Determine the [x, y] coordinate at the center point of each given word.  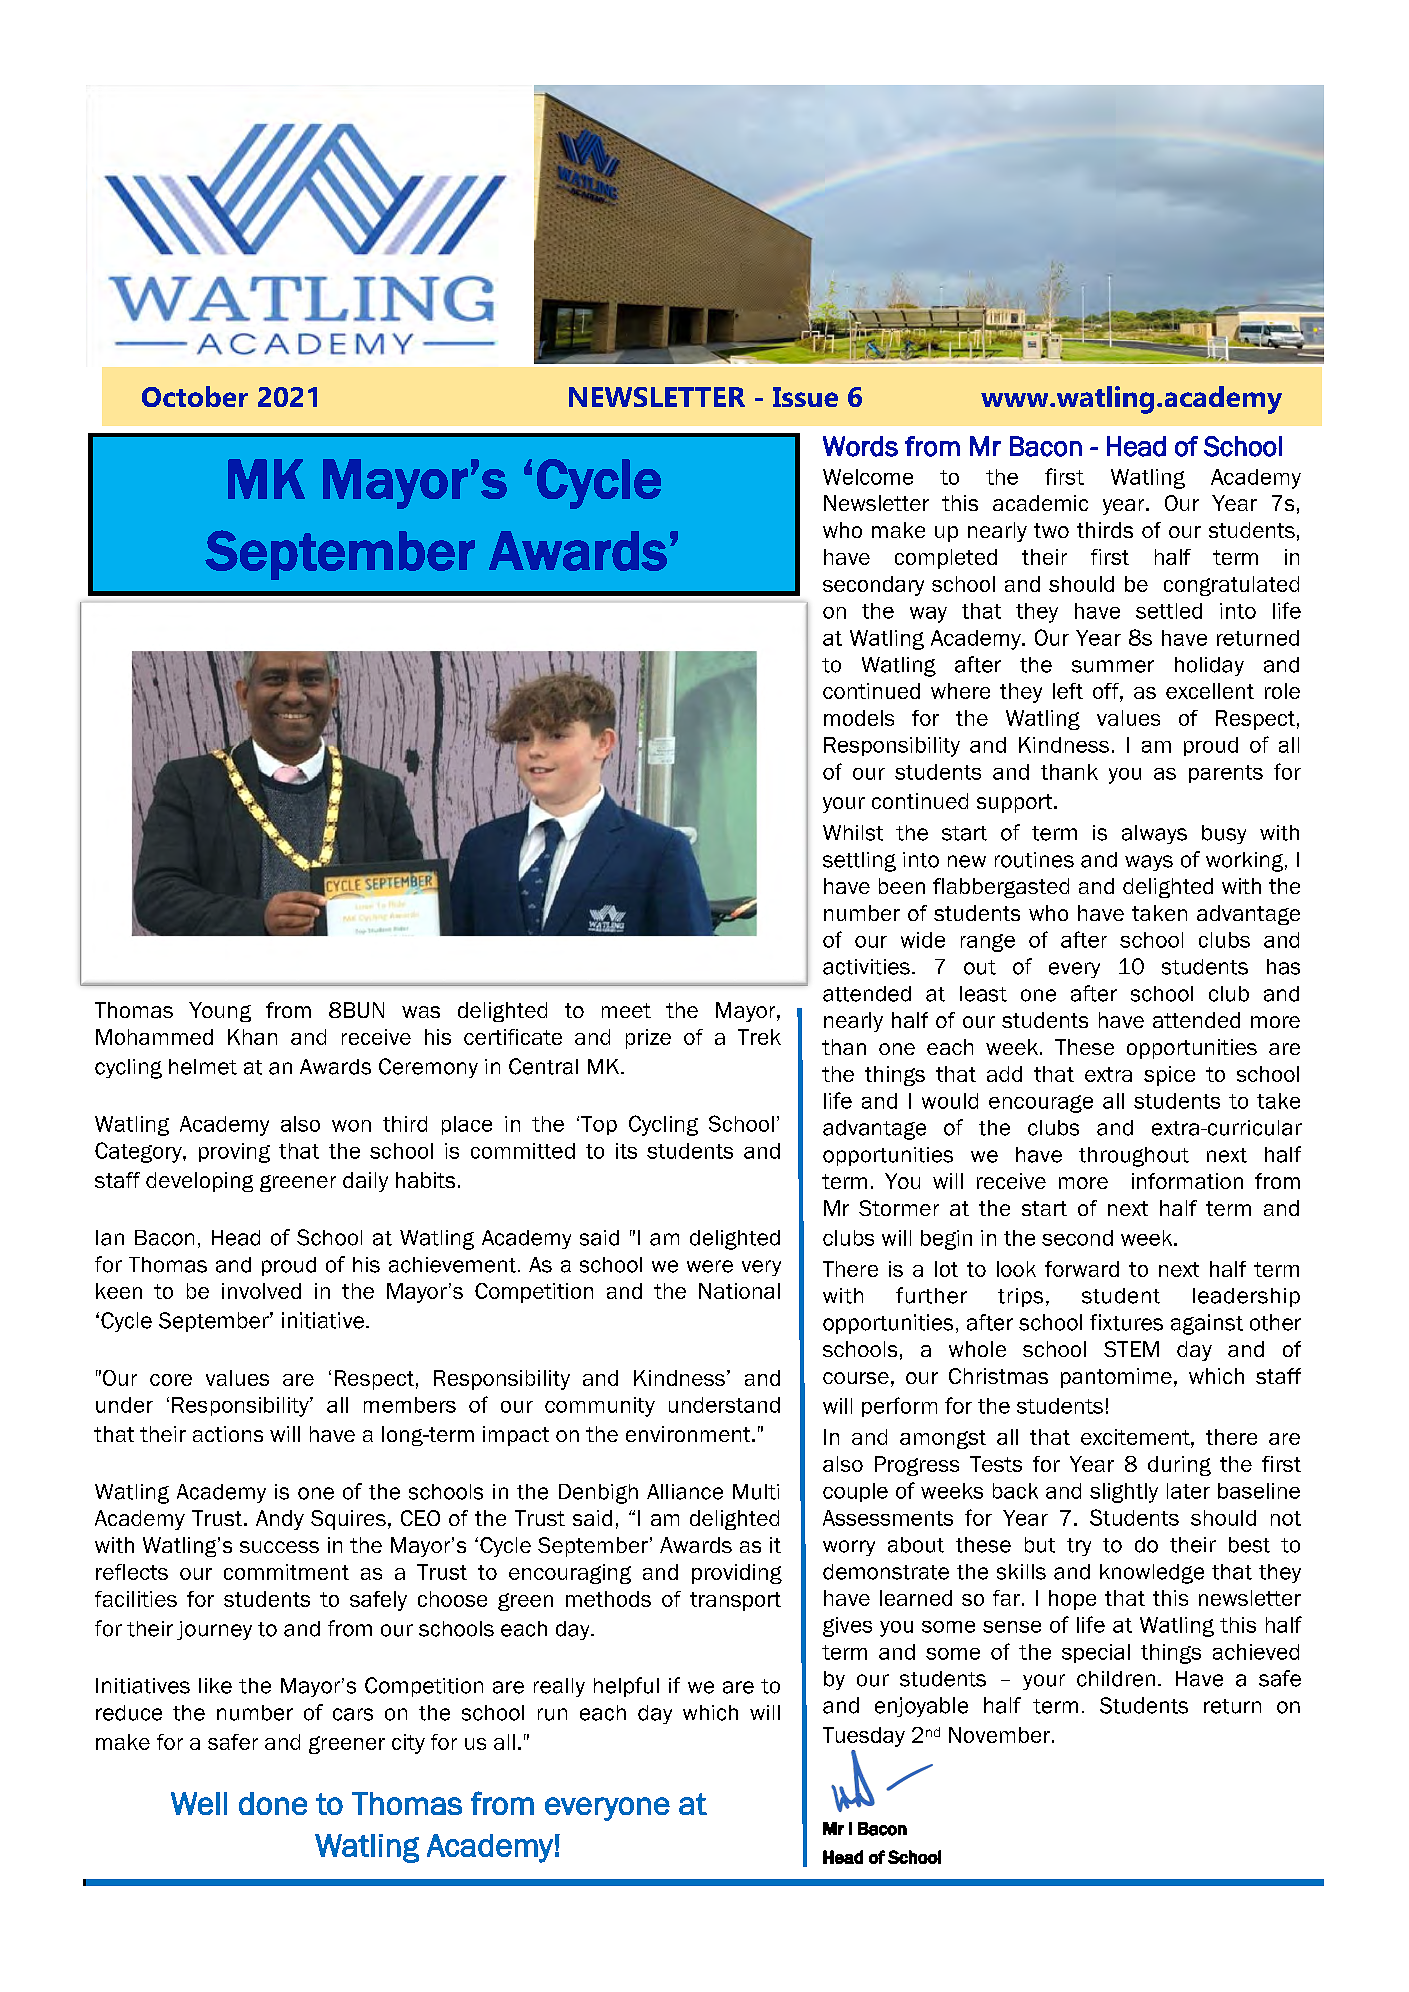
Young [220, 1012]
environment [689, 1434]
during [1179, 1466]
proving [234, 1153]
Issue [805, 397]
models [859, 718]
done [273, 1803]
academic [1040, 503]
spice [1169, 1076]
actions [228, 1434]
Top [599, 1125]
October [195, 396]
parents [1226, 774]
